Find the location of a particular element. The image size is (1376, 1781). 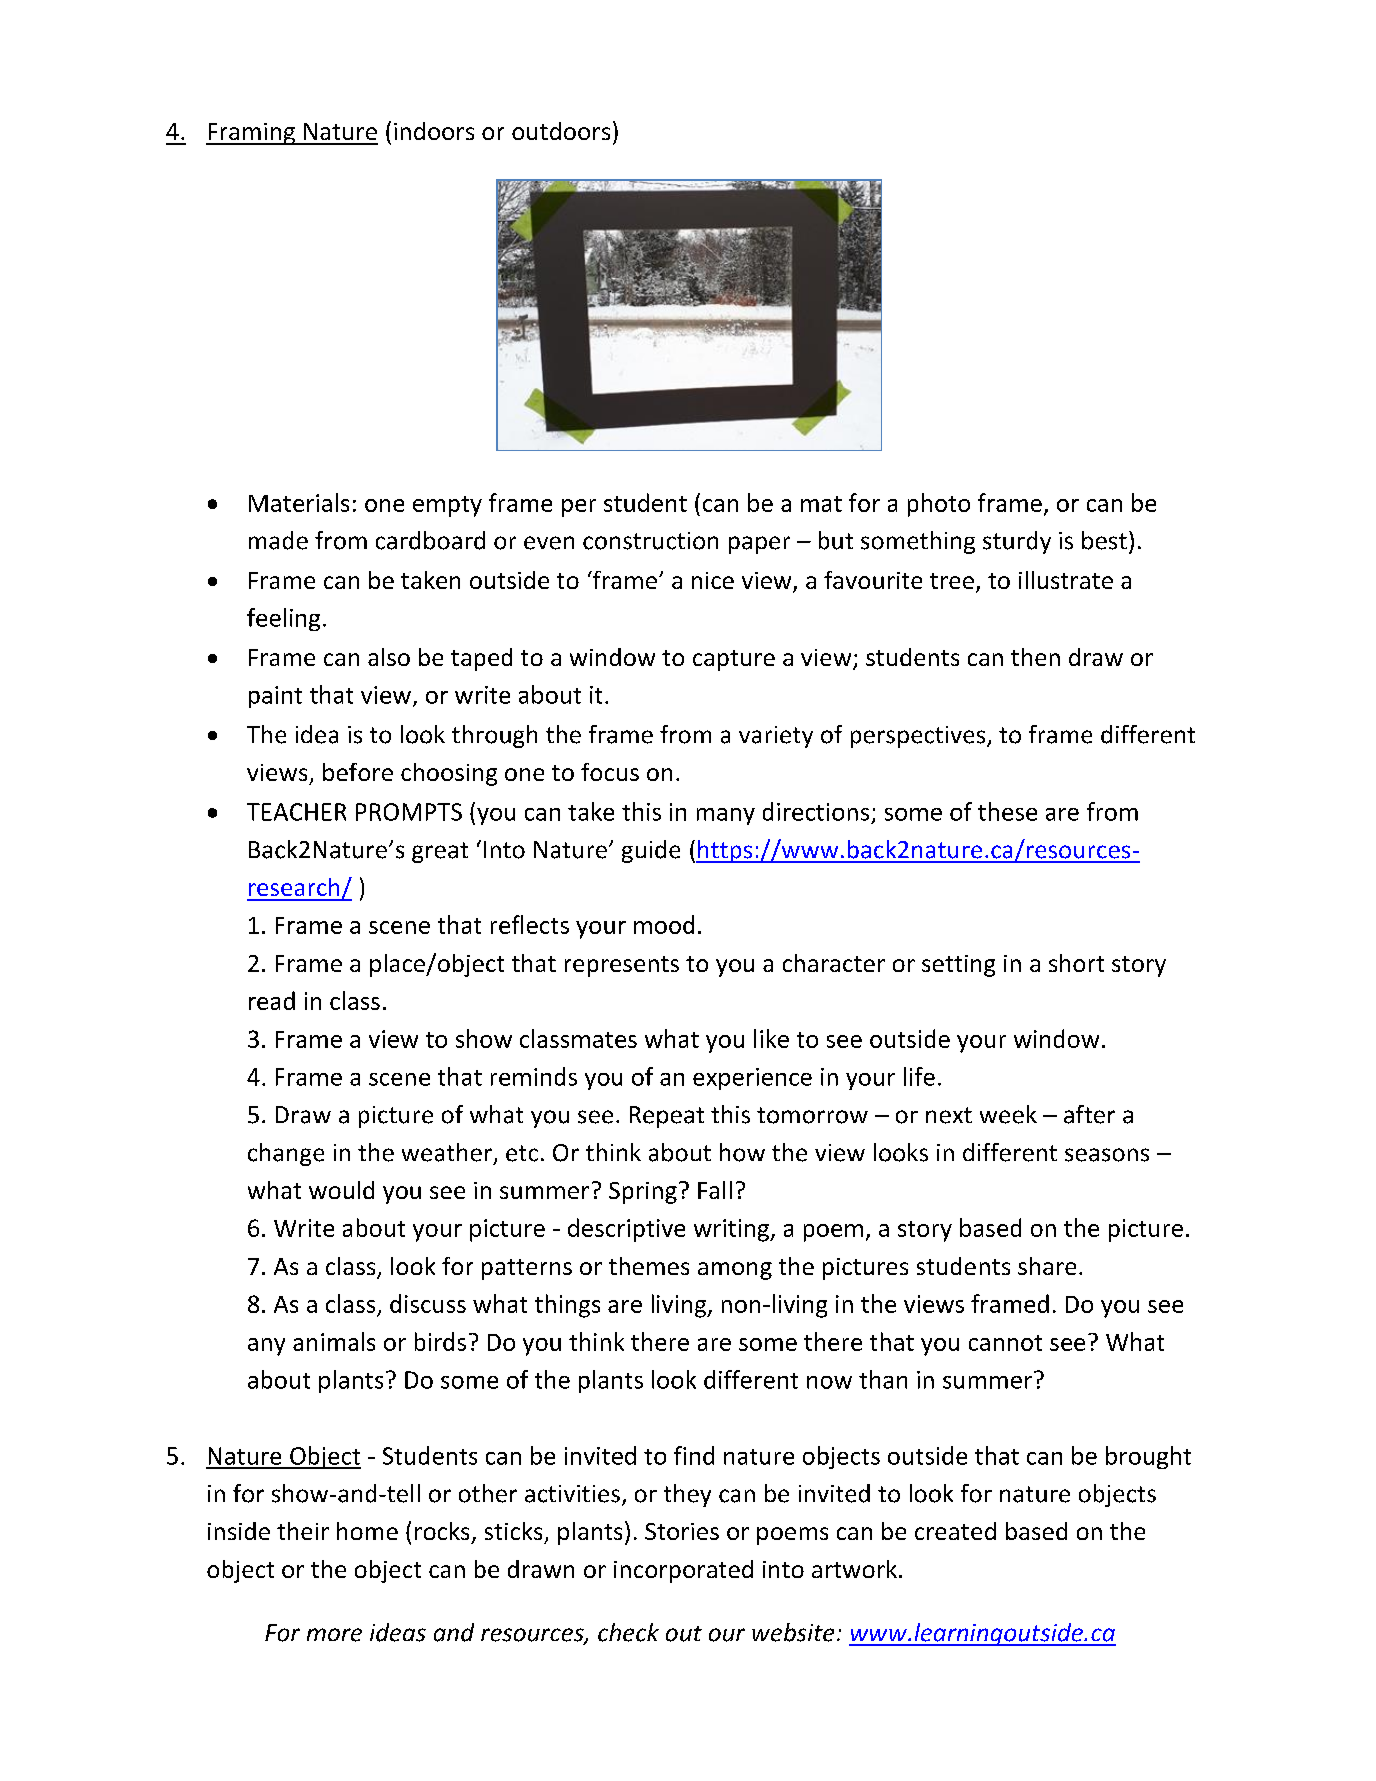

outdoors is located at coordinates (561, 131).
